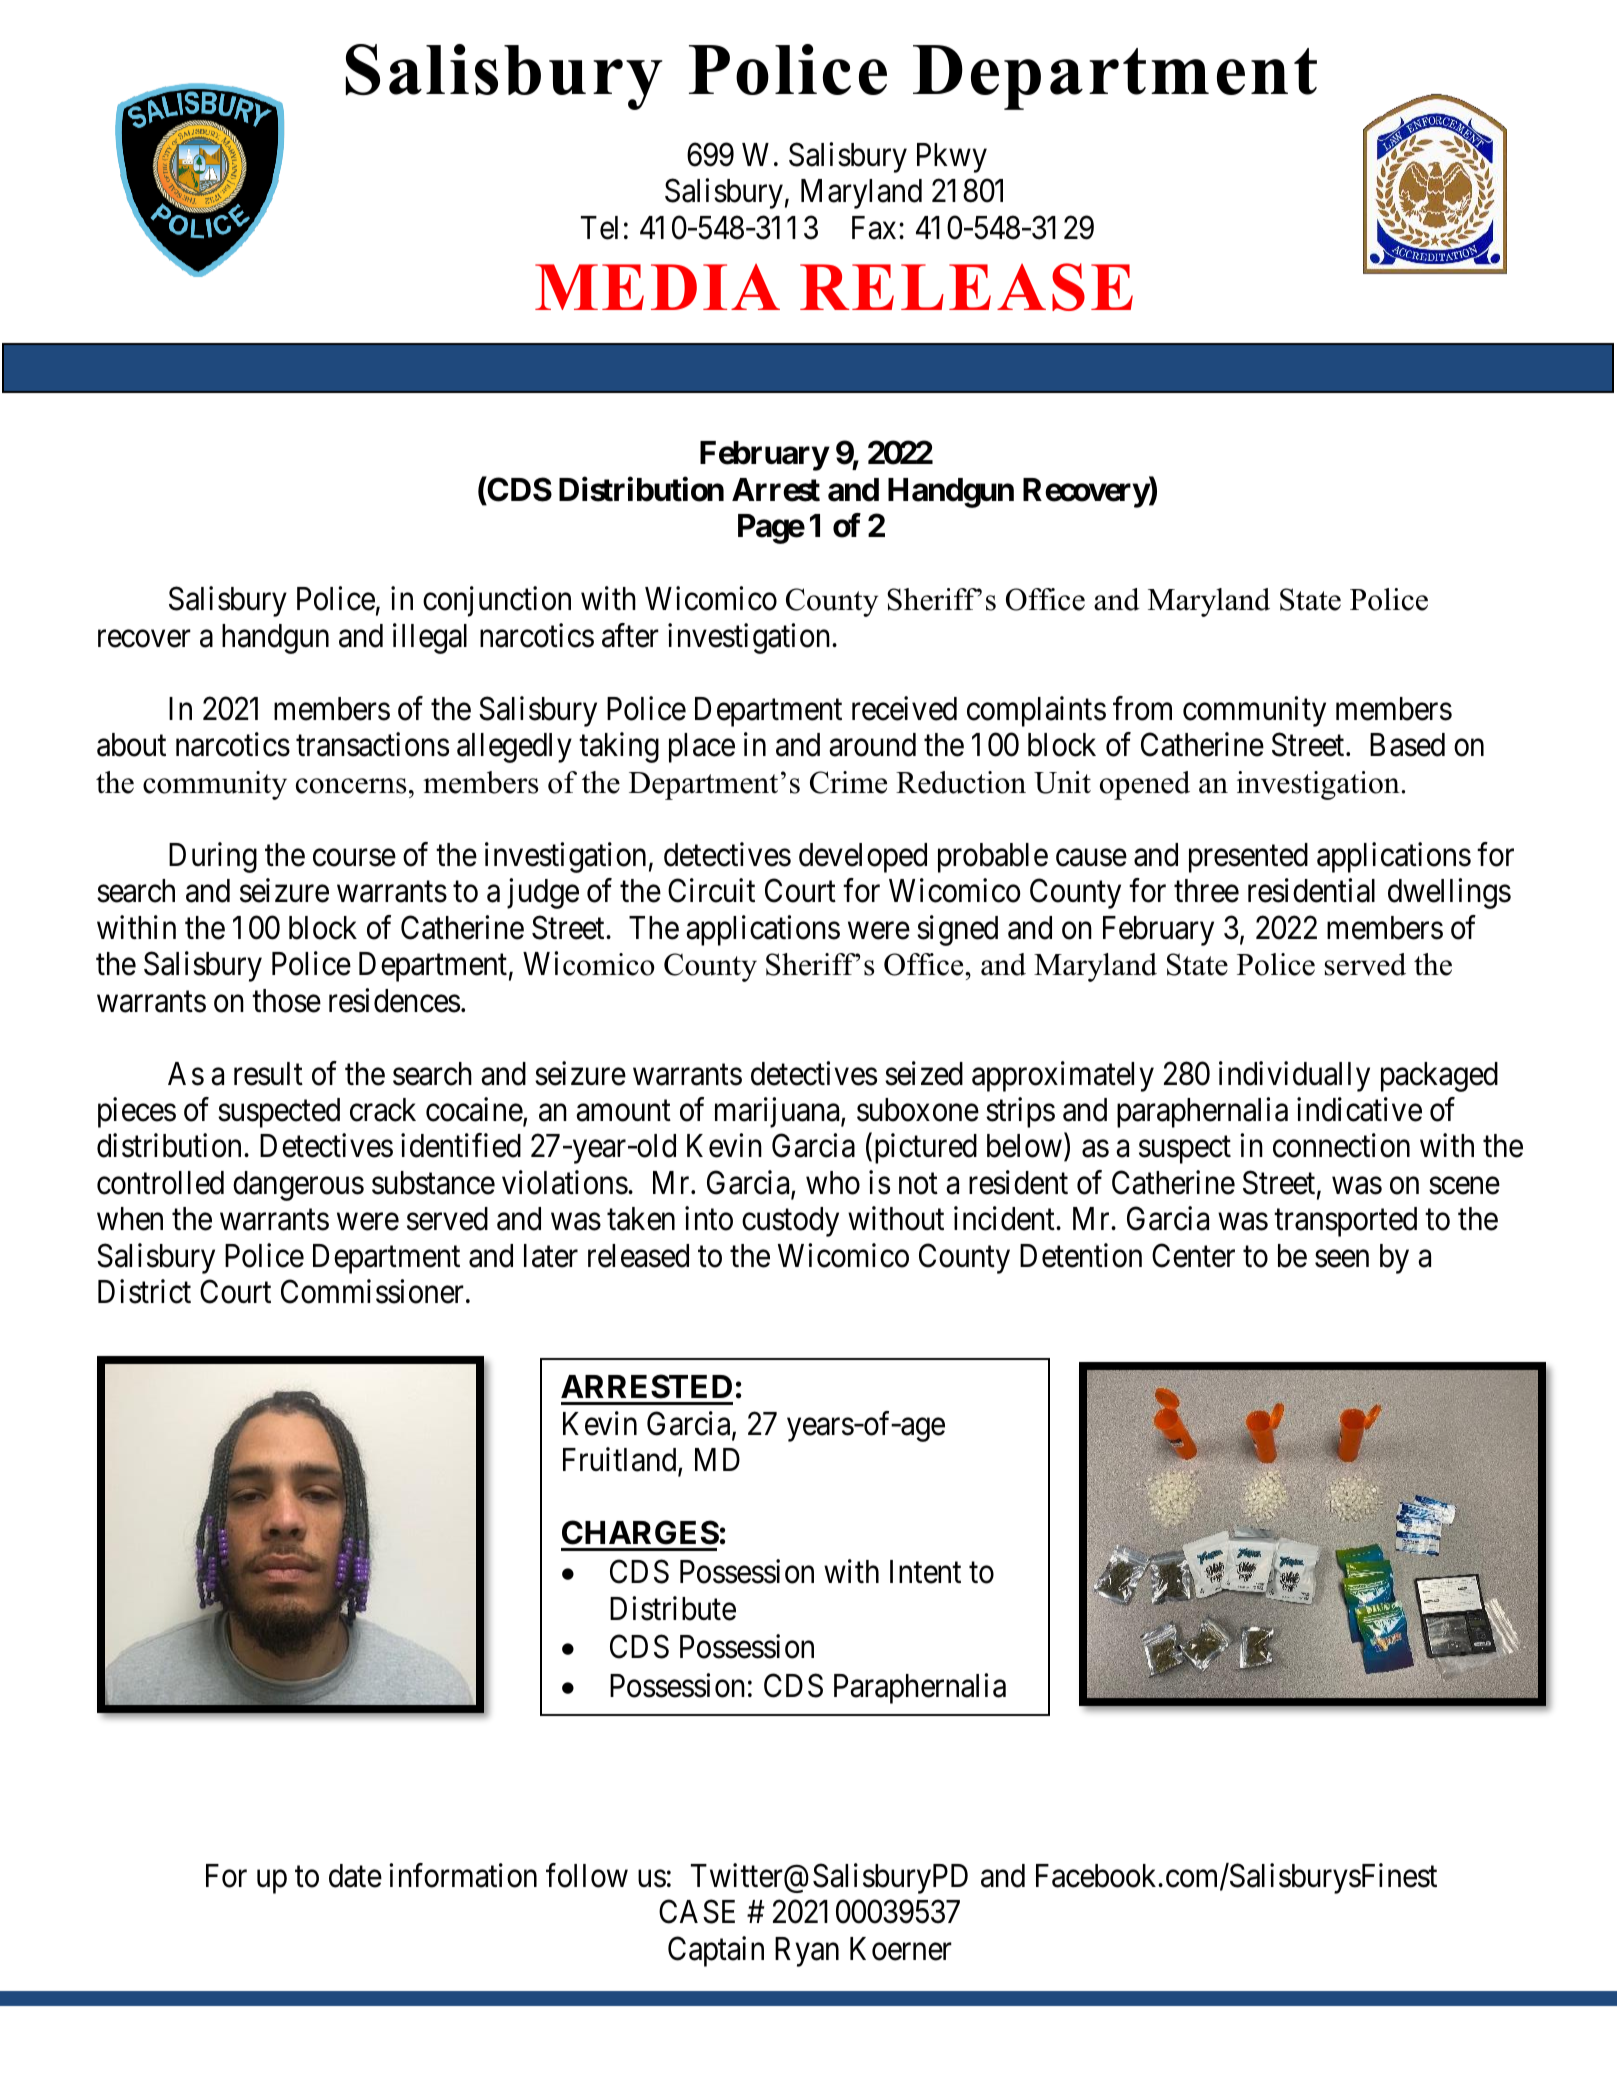  Describe the element at coordinates (1294, 1076) in the page. I see `individually` at that location.
